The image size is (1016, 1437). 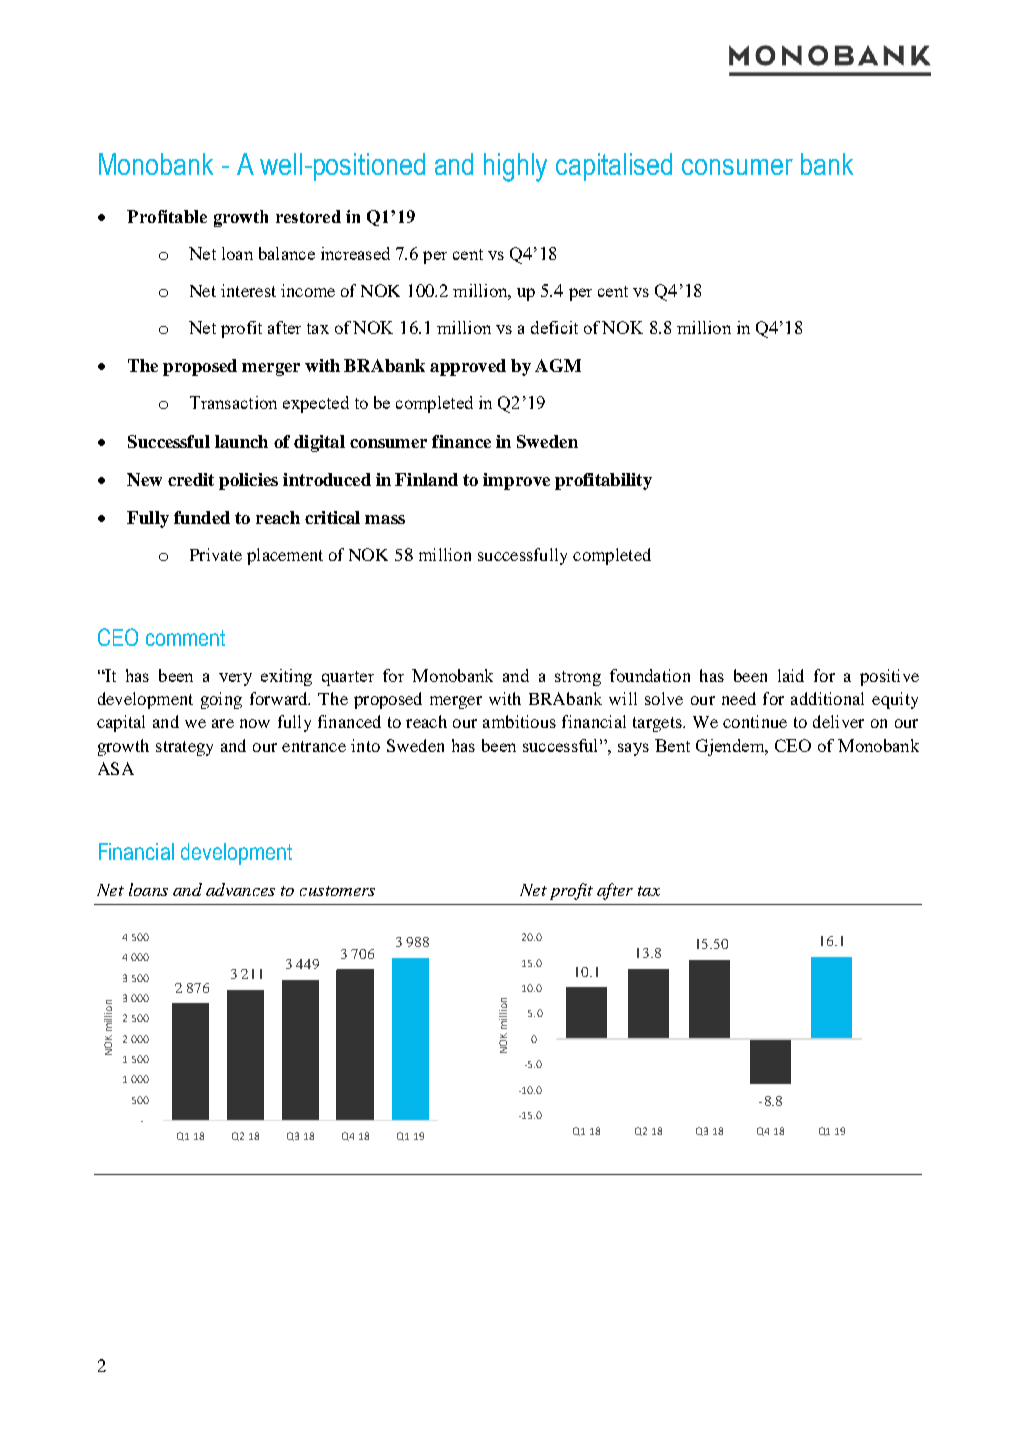 What do you see at coordinates (515, 167) in the screenshot?
I see `highly` at bounding box center [515, 167].
